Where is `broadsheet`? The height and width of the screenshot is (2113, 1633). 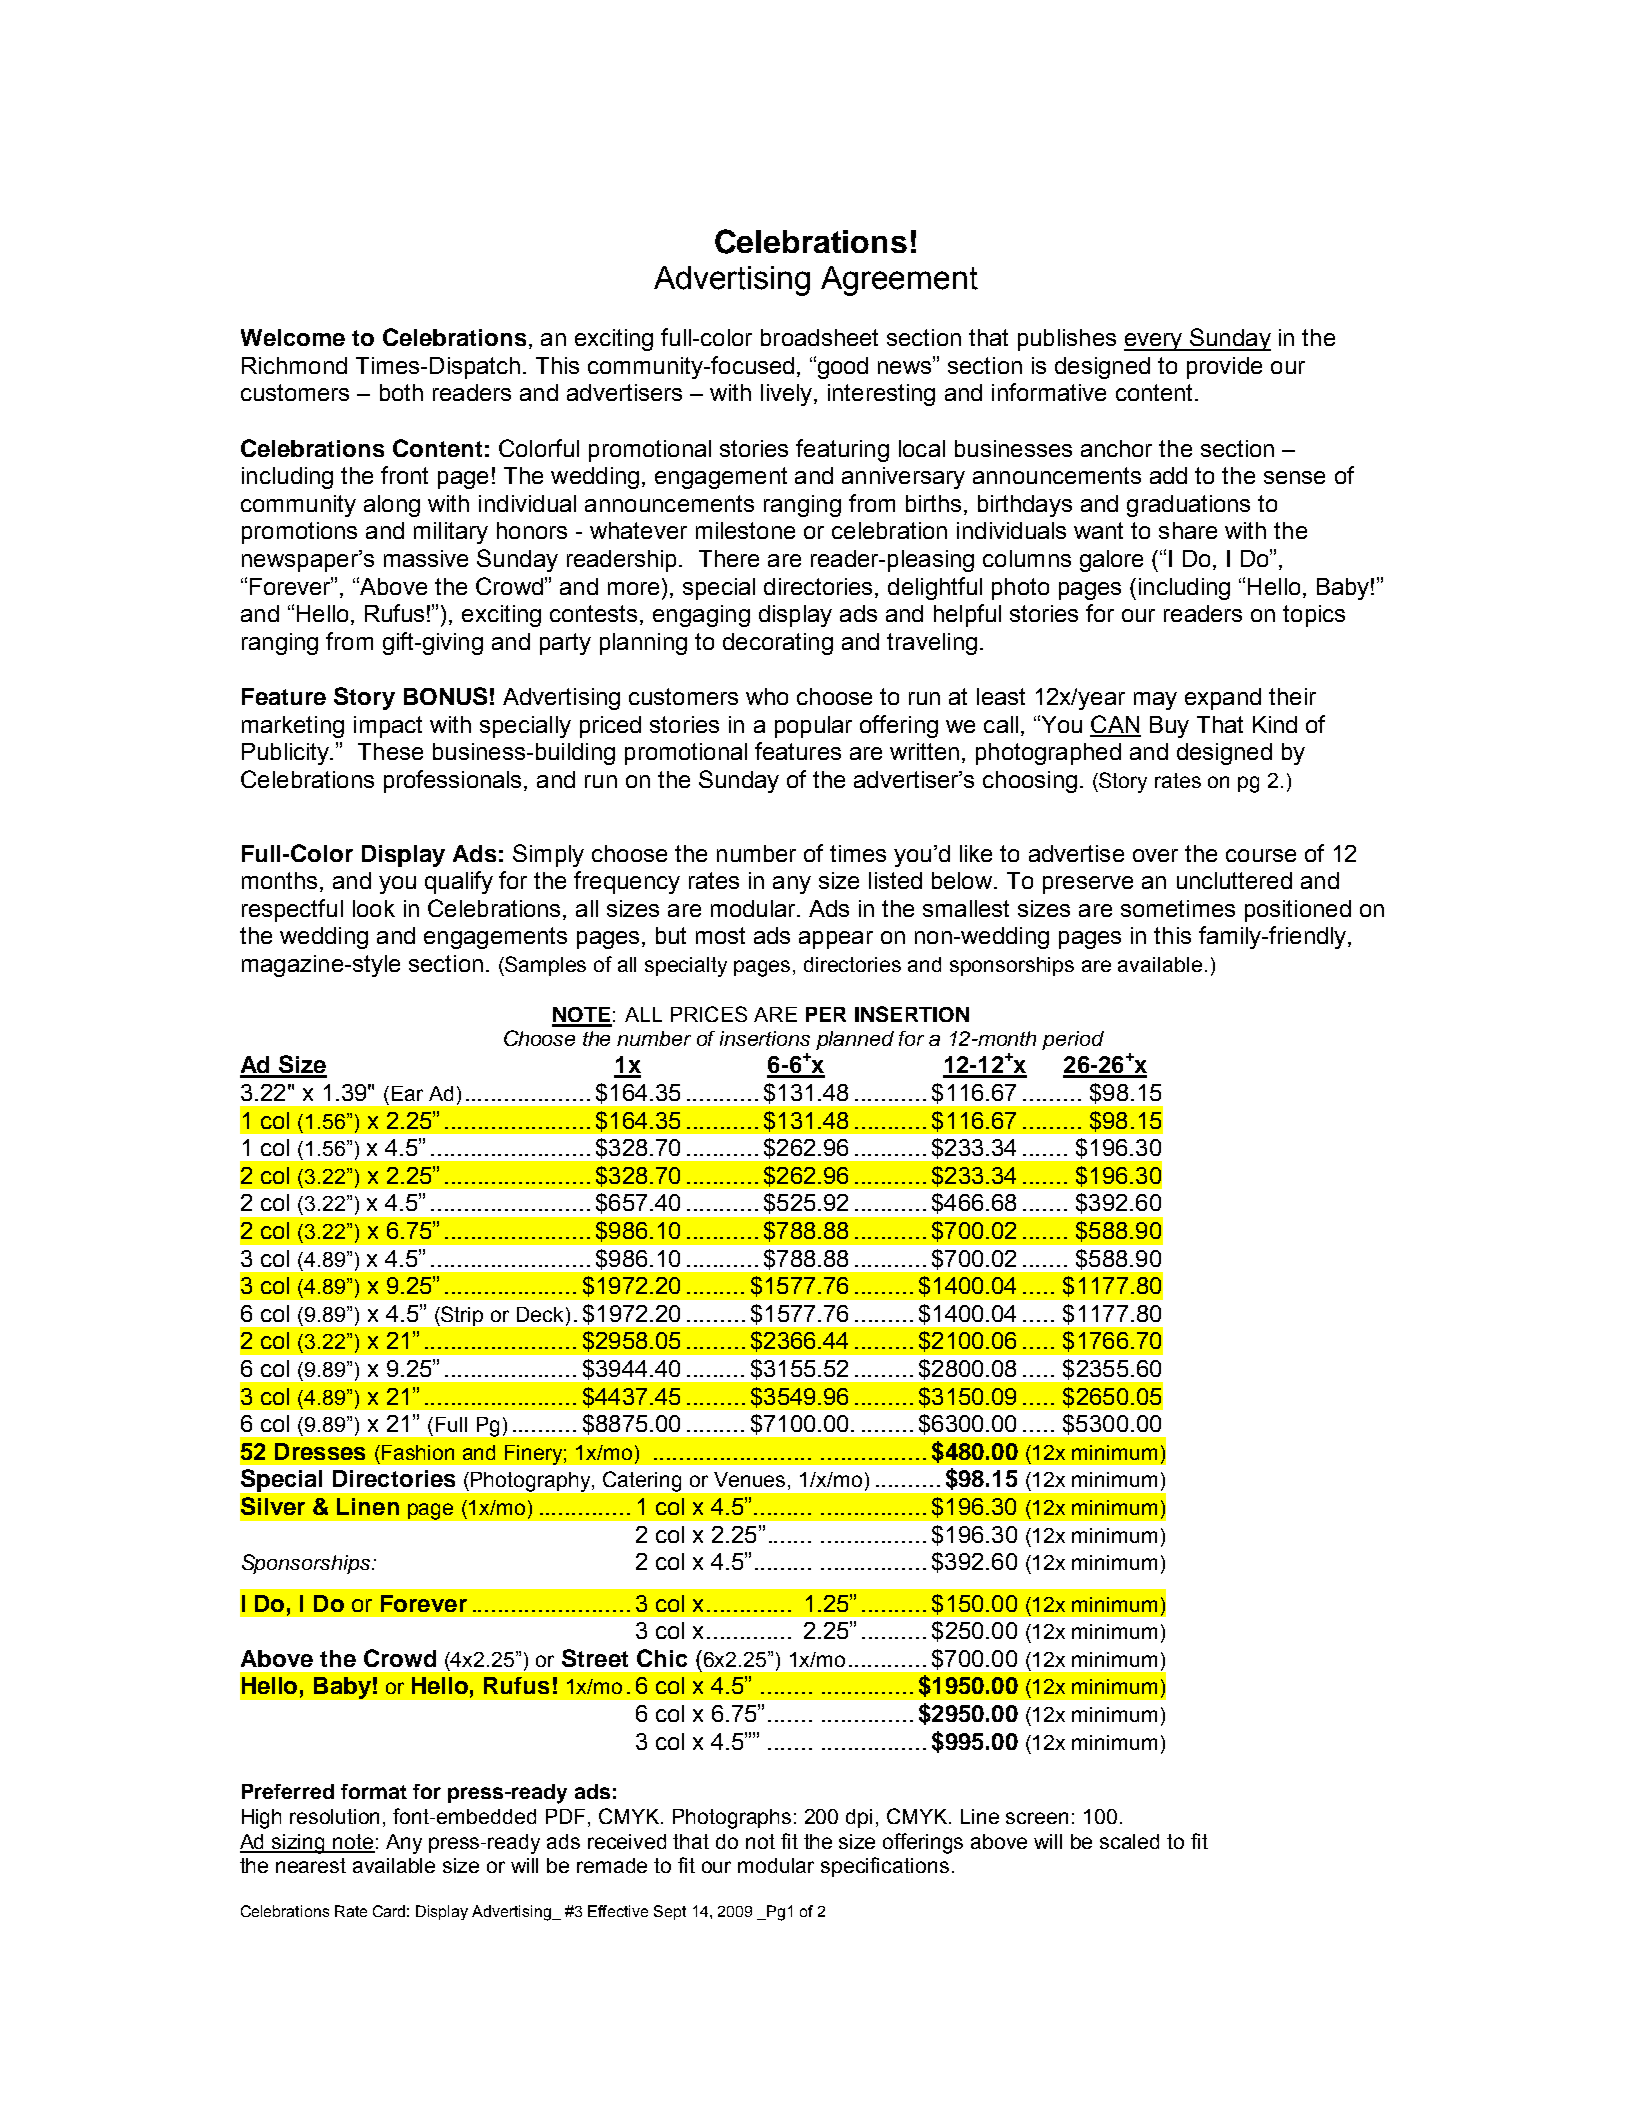
broadsheet is located at coordinates (819, 337).
